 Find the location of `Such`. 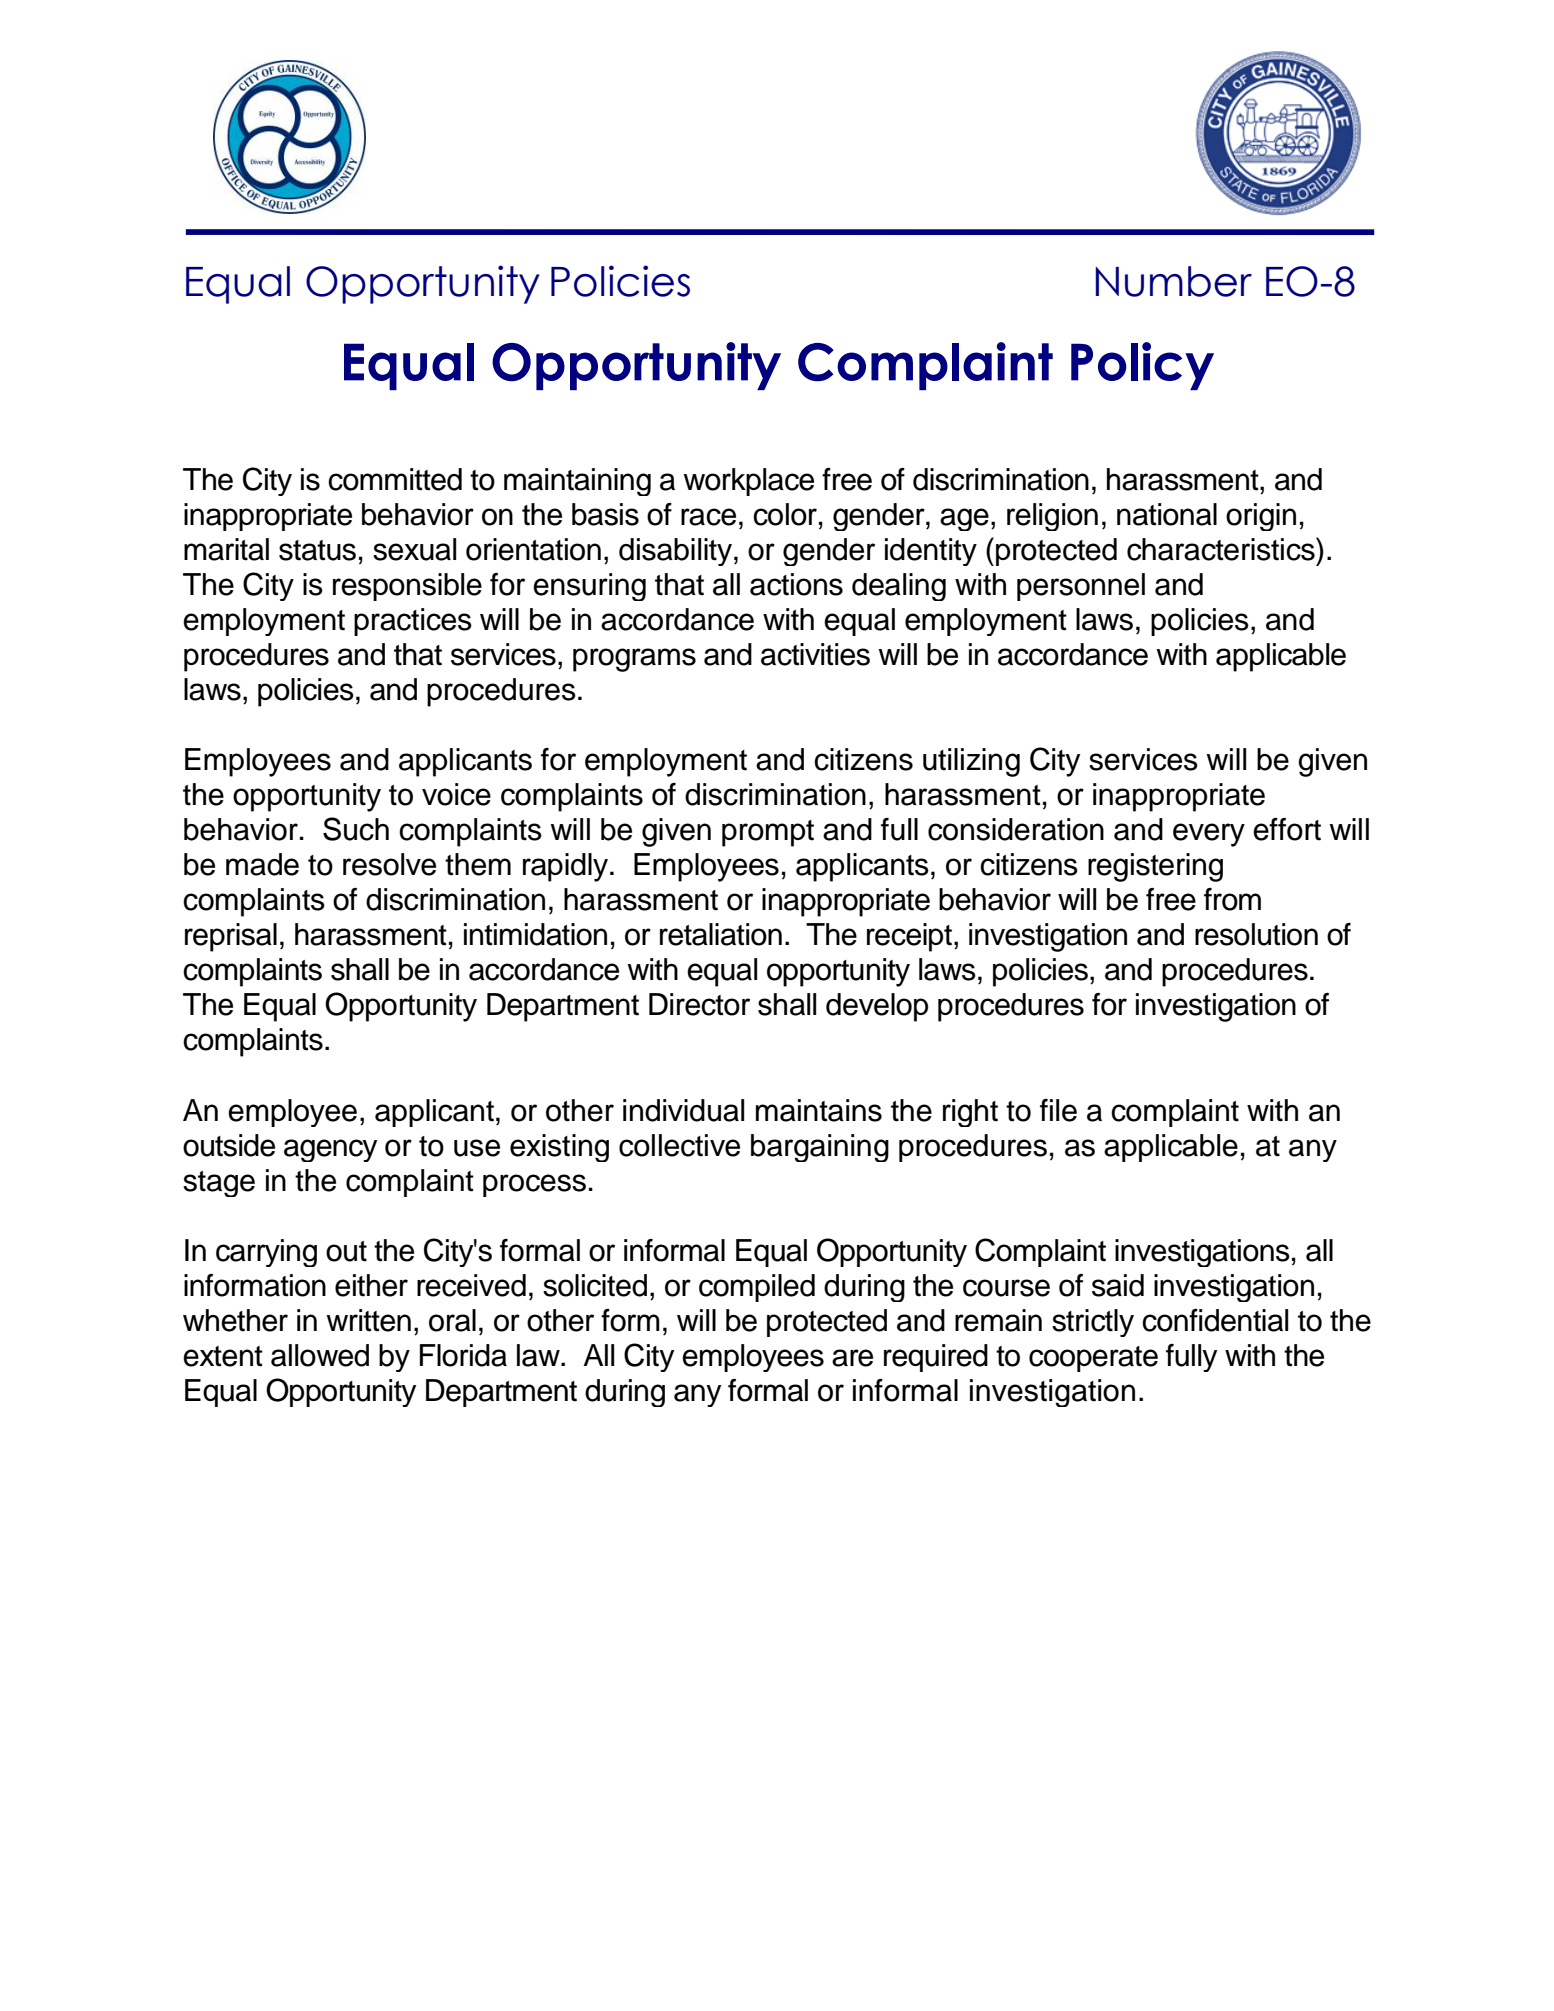

Such is located at coordinates (356, 829).
